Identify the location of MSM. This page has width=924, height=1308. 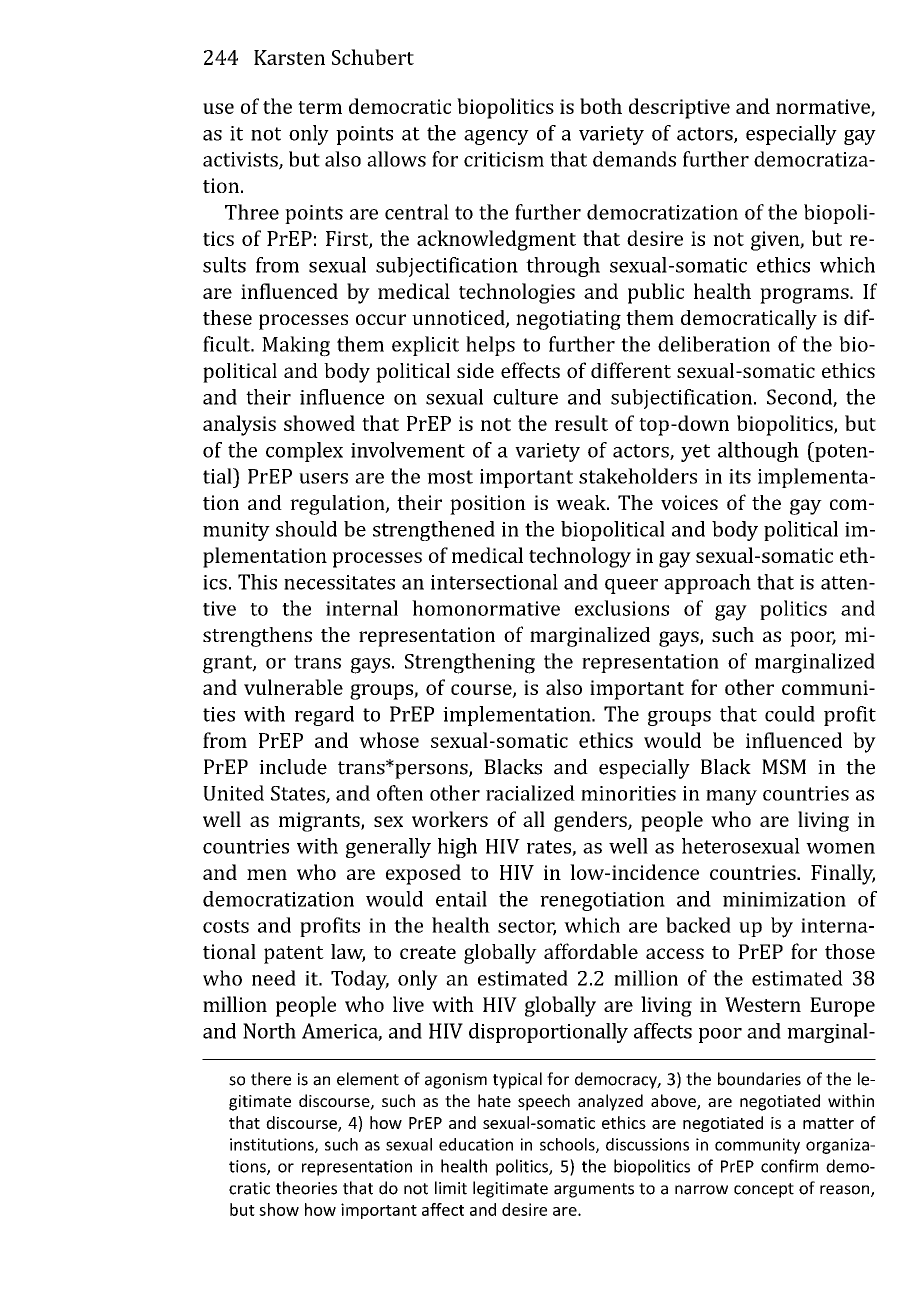
(784, 767).
